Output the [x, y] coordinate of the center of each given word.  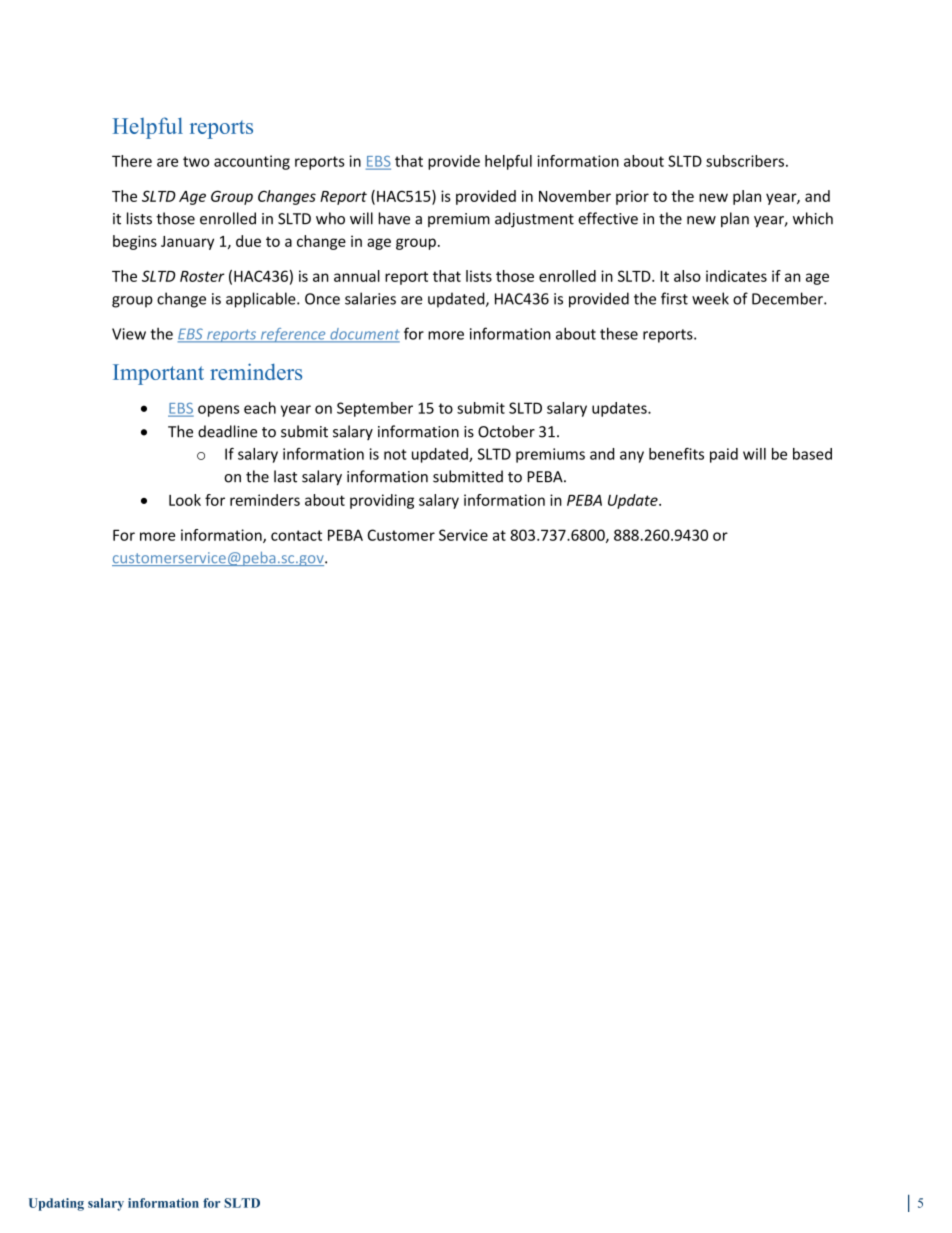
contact [296, 535]
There [132, 161]
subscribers [745, 161]
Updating [56, 1204]
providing [382, 501]
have [394, 218]
